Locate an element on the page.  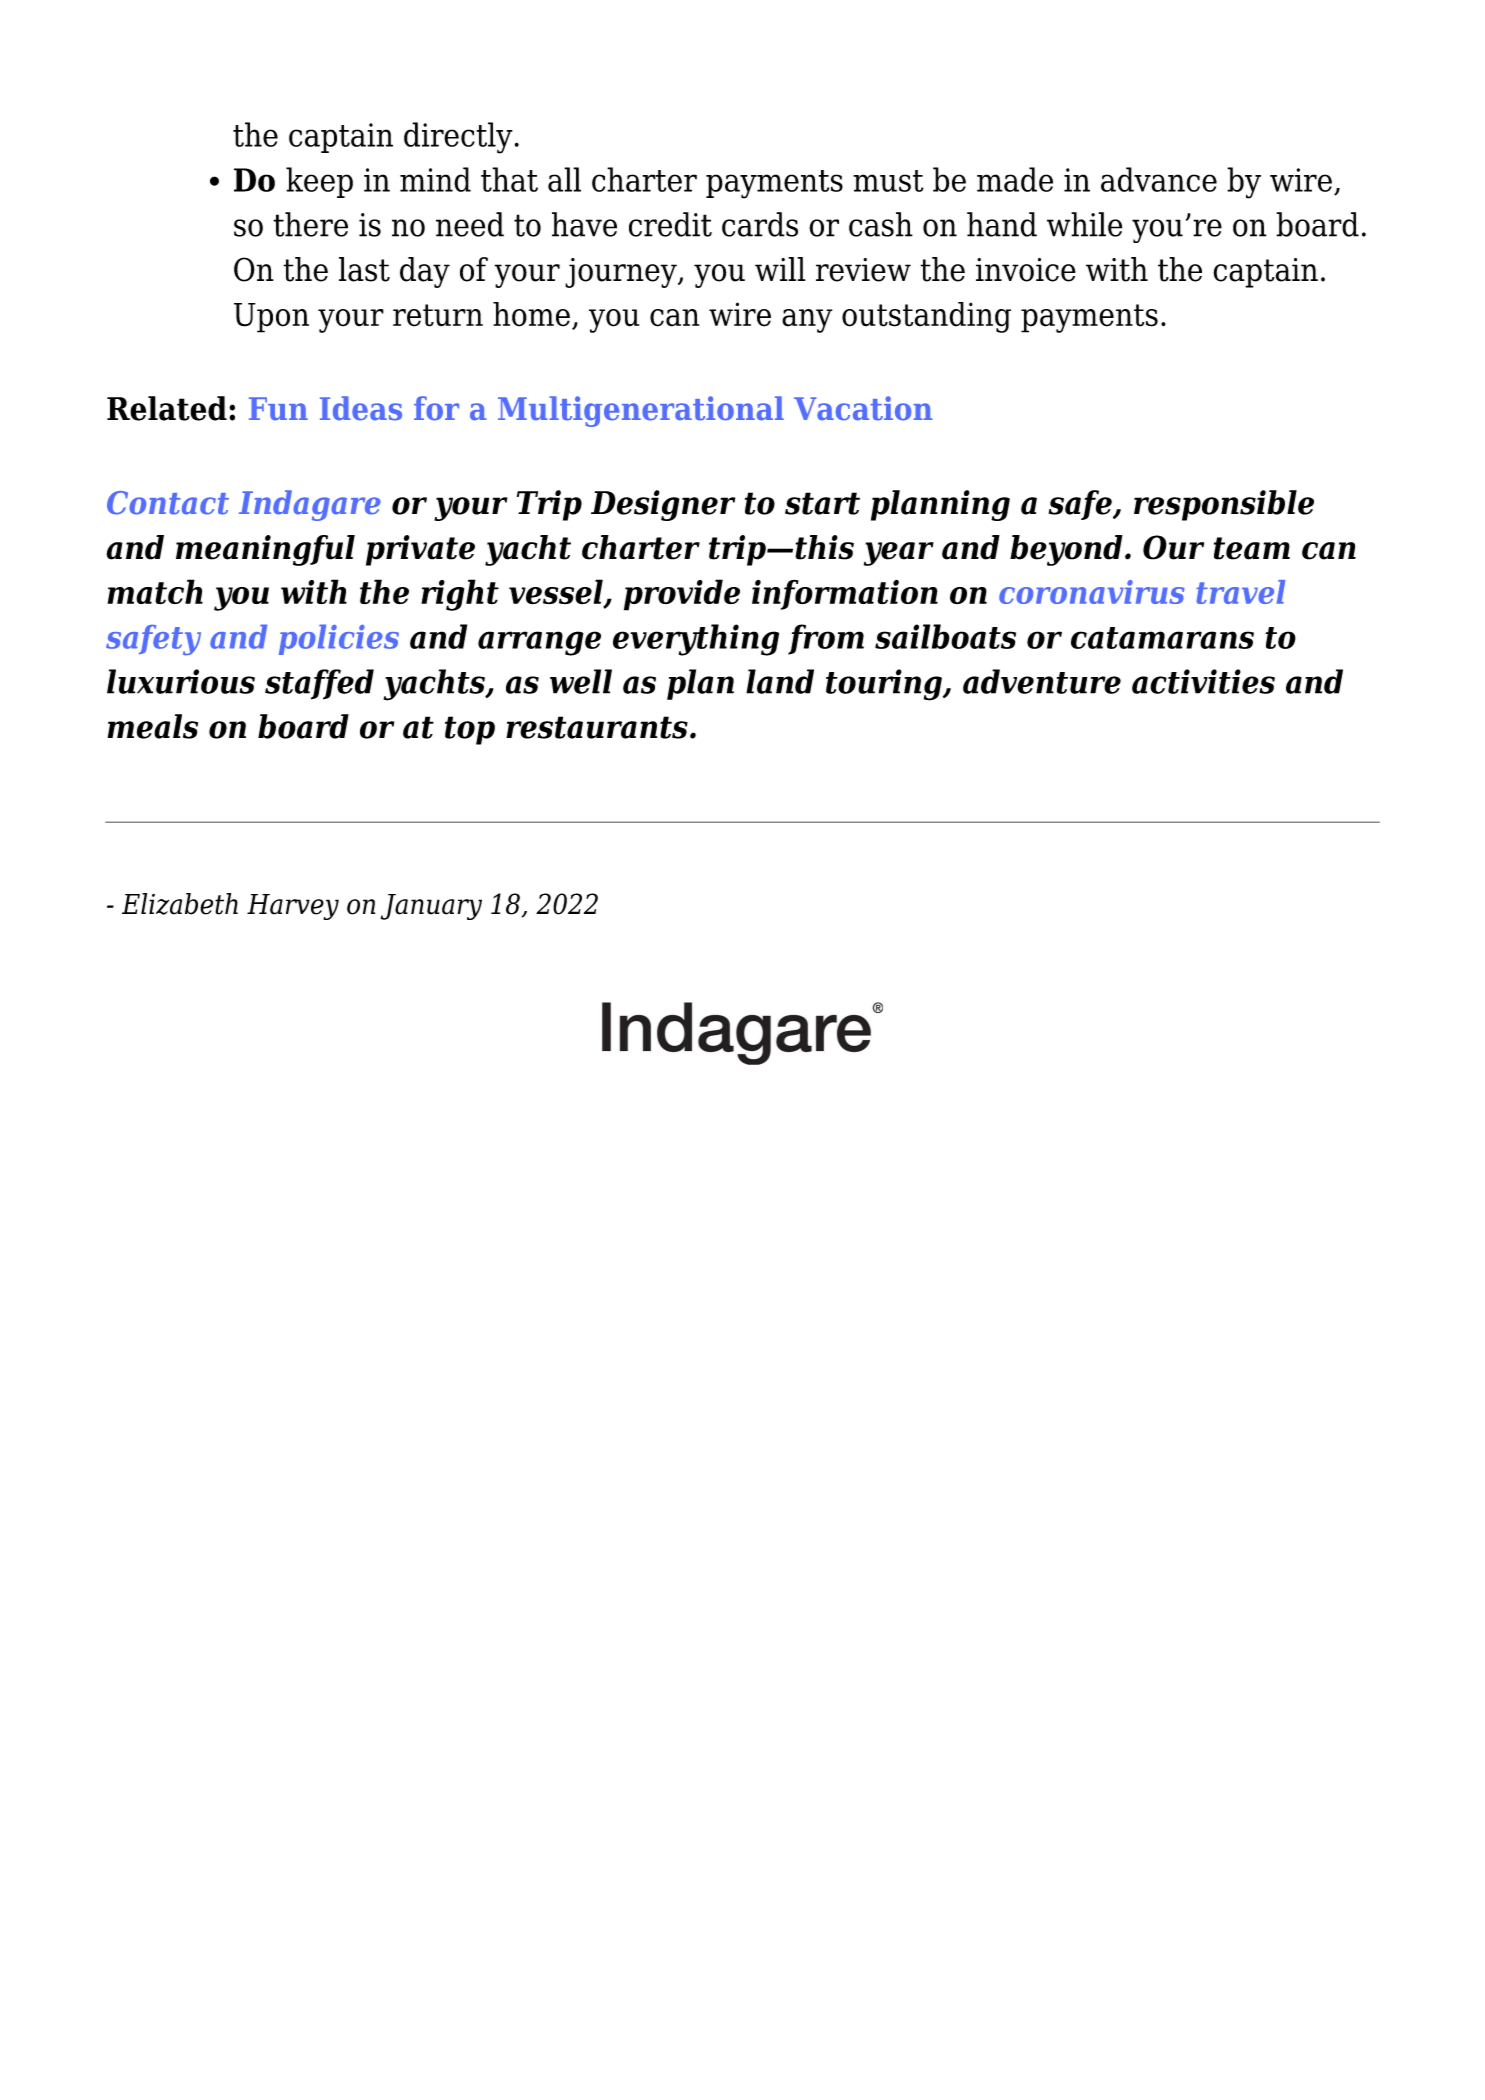
advance is located at coordinates (1159, 179).
